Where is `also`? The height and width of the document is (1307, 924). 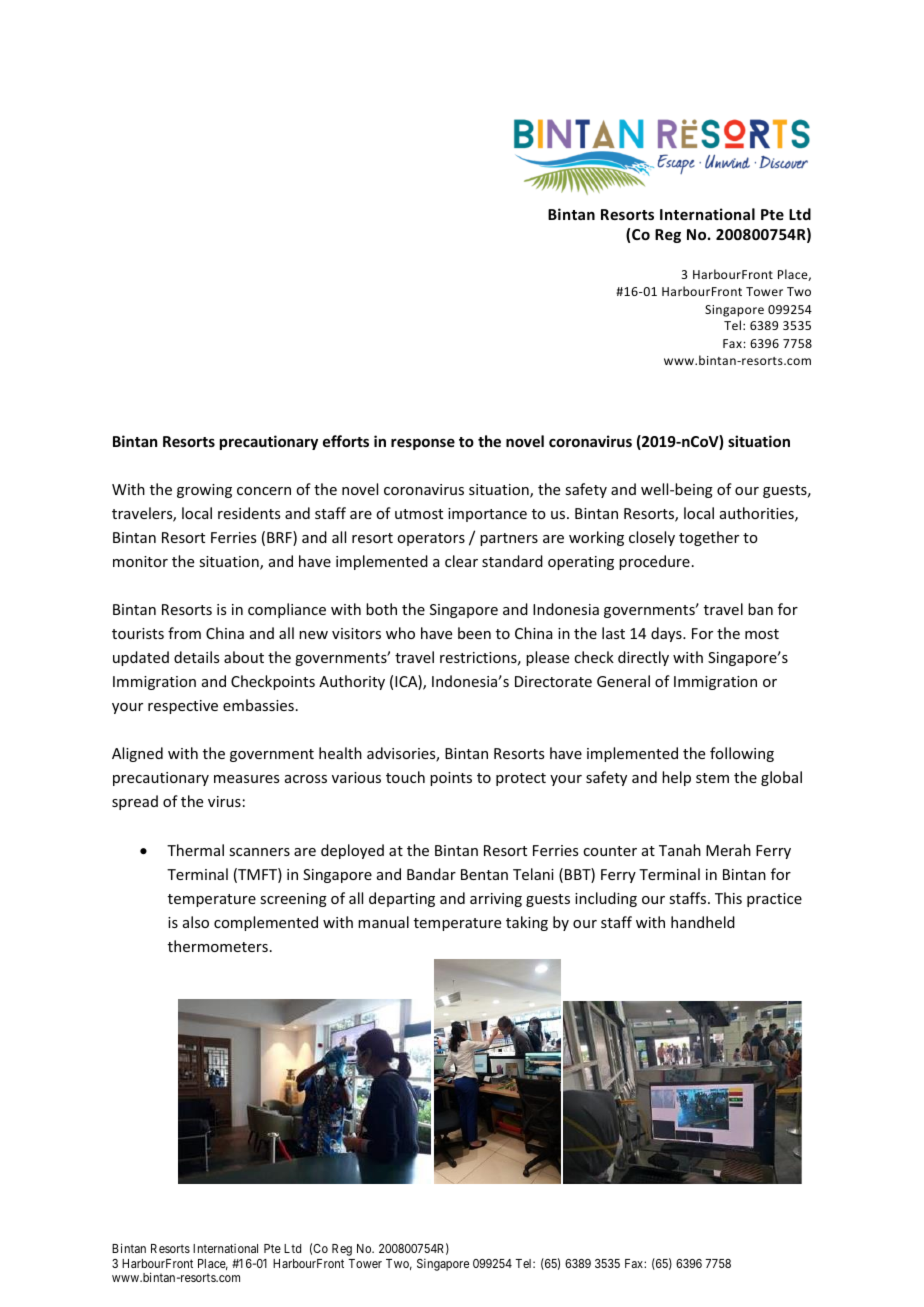
also is located at coordinates (196, 922).
